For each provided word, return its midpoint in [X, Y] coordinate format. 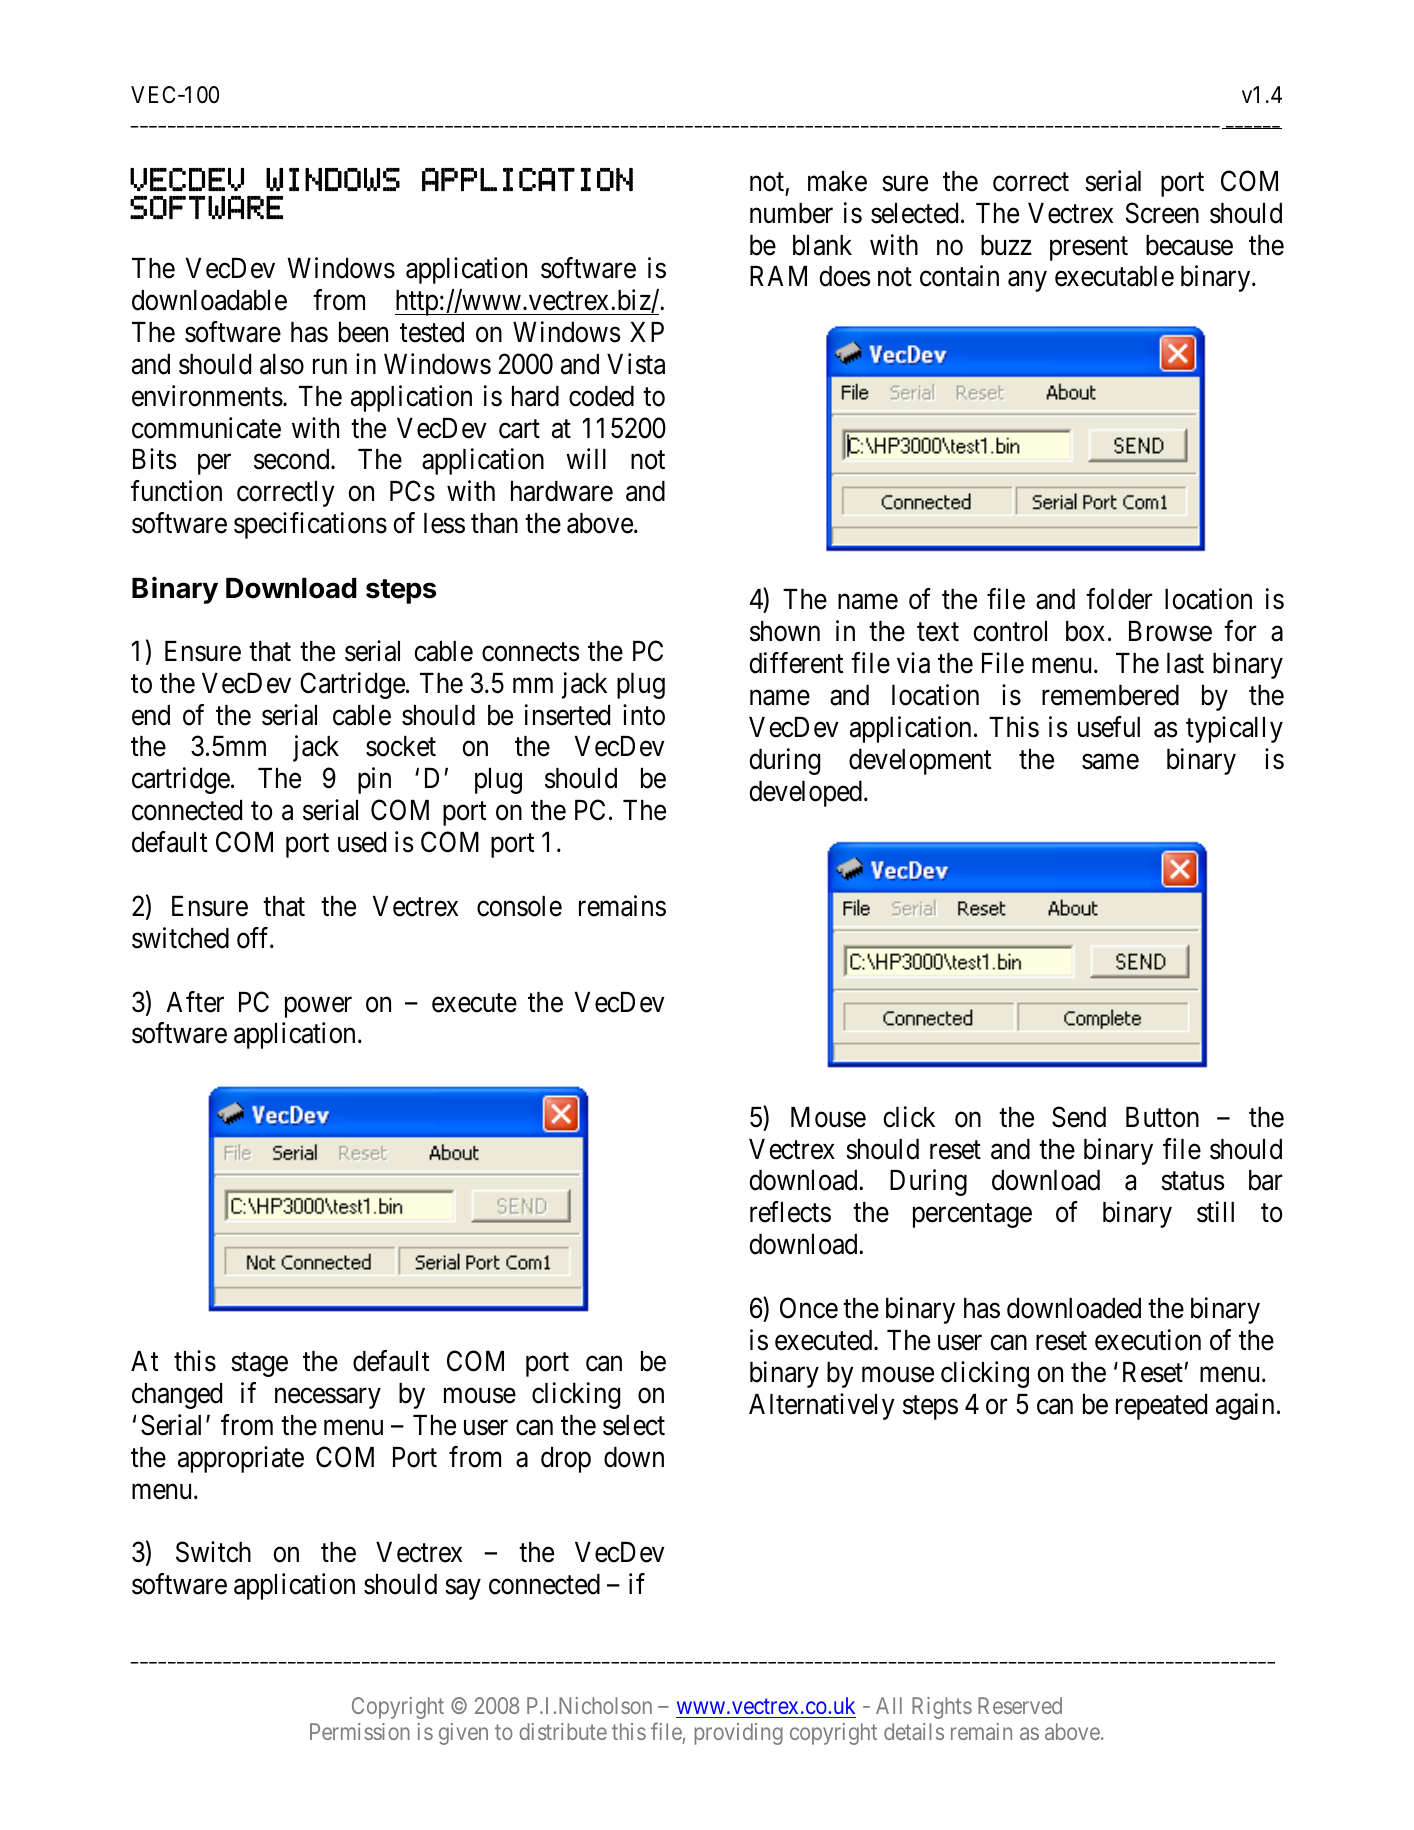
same [1110, 762]
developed [805, 794]
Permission [360, 1731]
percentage [972, 1216]
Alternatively [822, 1406]
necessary [328, 1398]
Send [1079, 1117]
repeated [1161, 1407]
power [318, 1007]
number [791, 213]
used [362, 842]
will [586, 459]
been [363, 332]
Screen [1162, 213]
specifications [310, 525]
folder [1119, 599]
